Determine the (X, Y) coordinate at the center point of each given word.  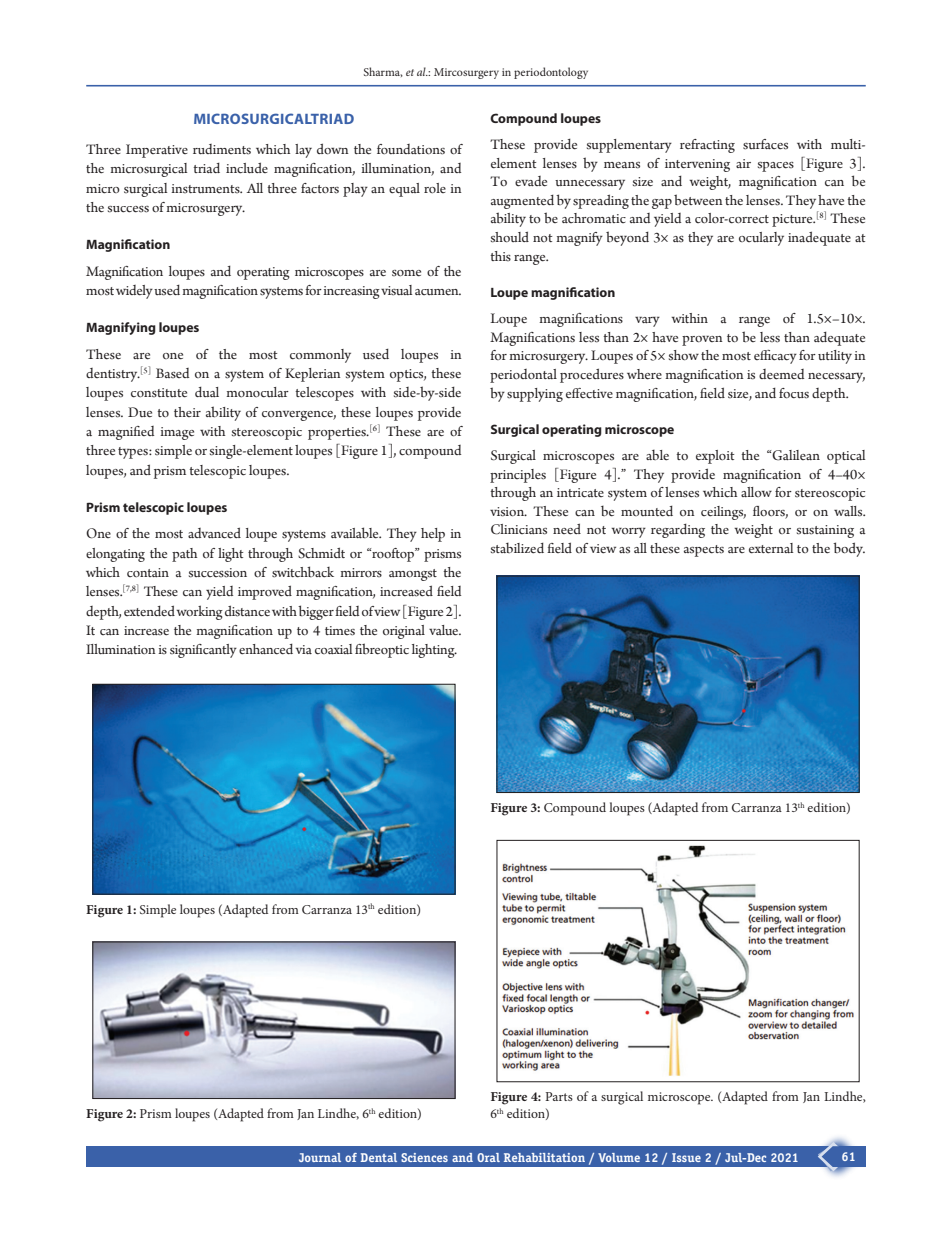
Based (172, 373)
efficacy (775, 357)
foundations (411, 149)
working (199, 612)
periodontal (523, 376)
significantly (203, 651)
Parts (559, 1096)
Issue (686, 1157)
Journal (320, 1157)
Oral (488, 1157)
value (445, 630)
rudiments (222, 149)
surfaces (765, 144)
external (771, 548)
